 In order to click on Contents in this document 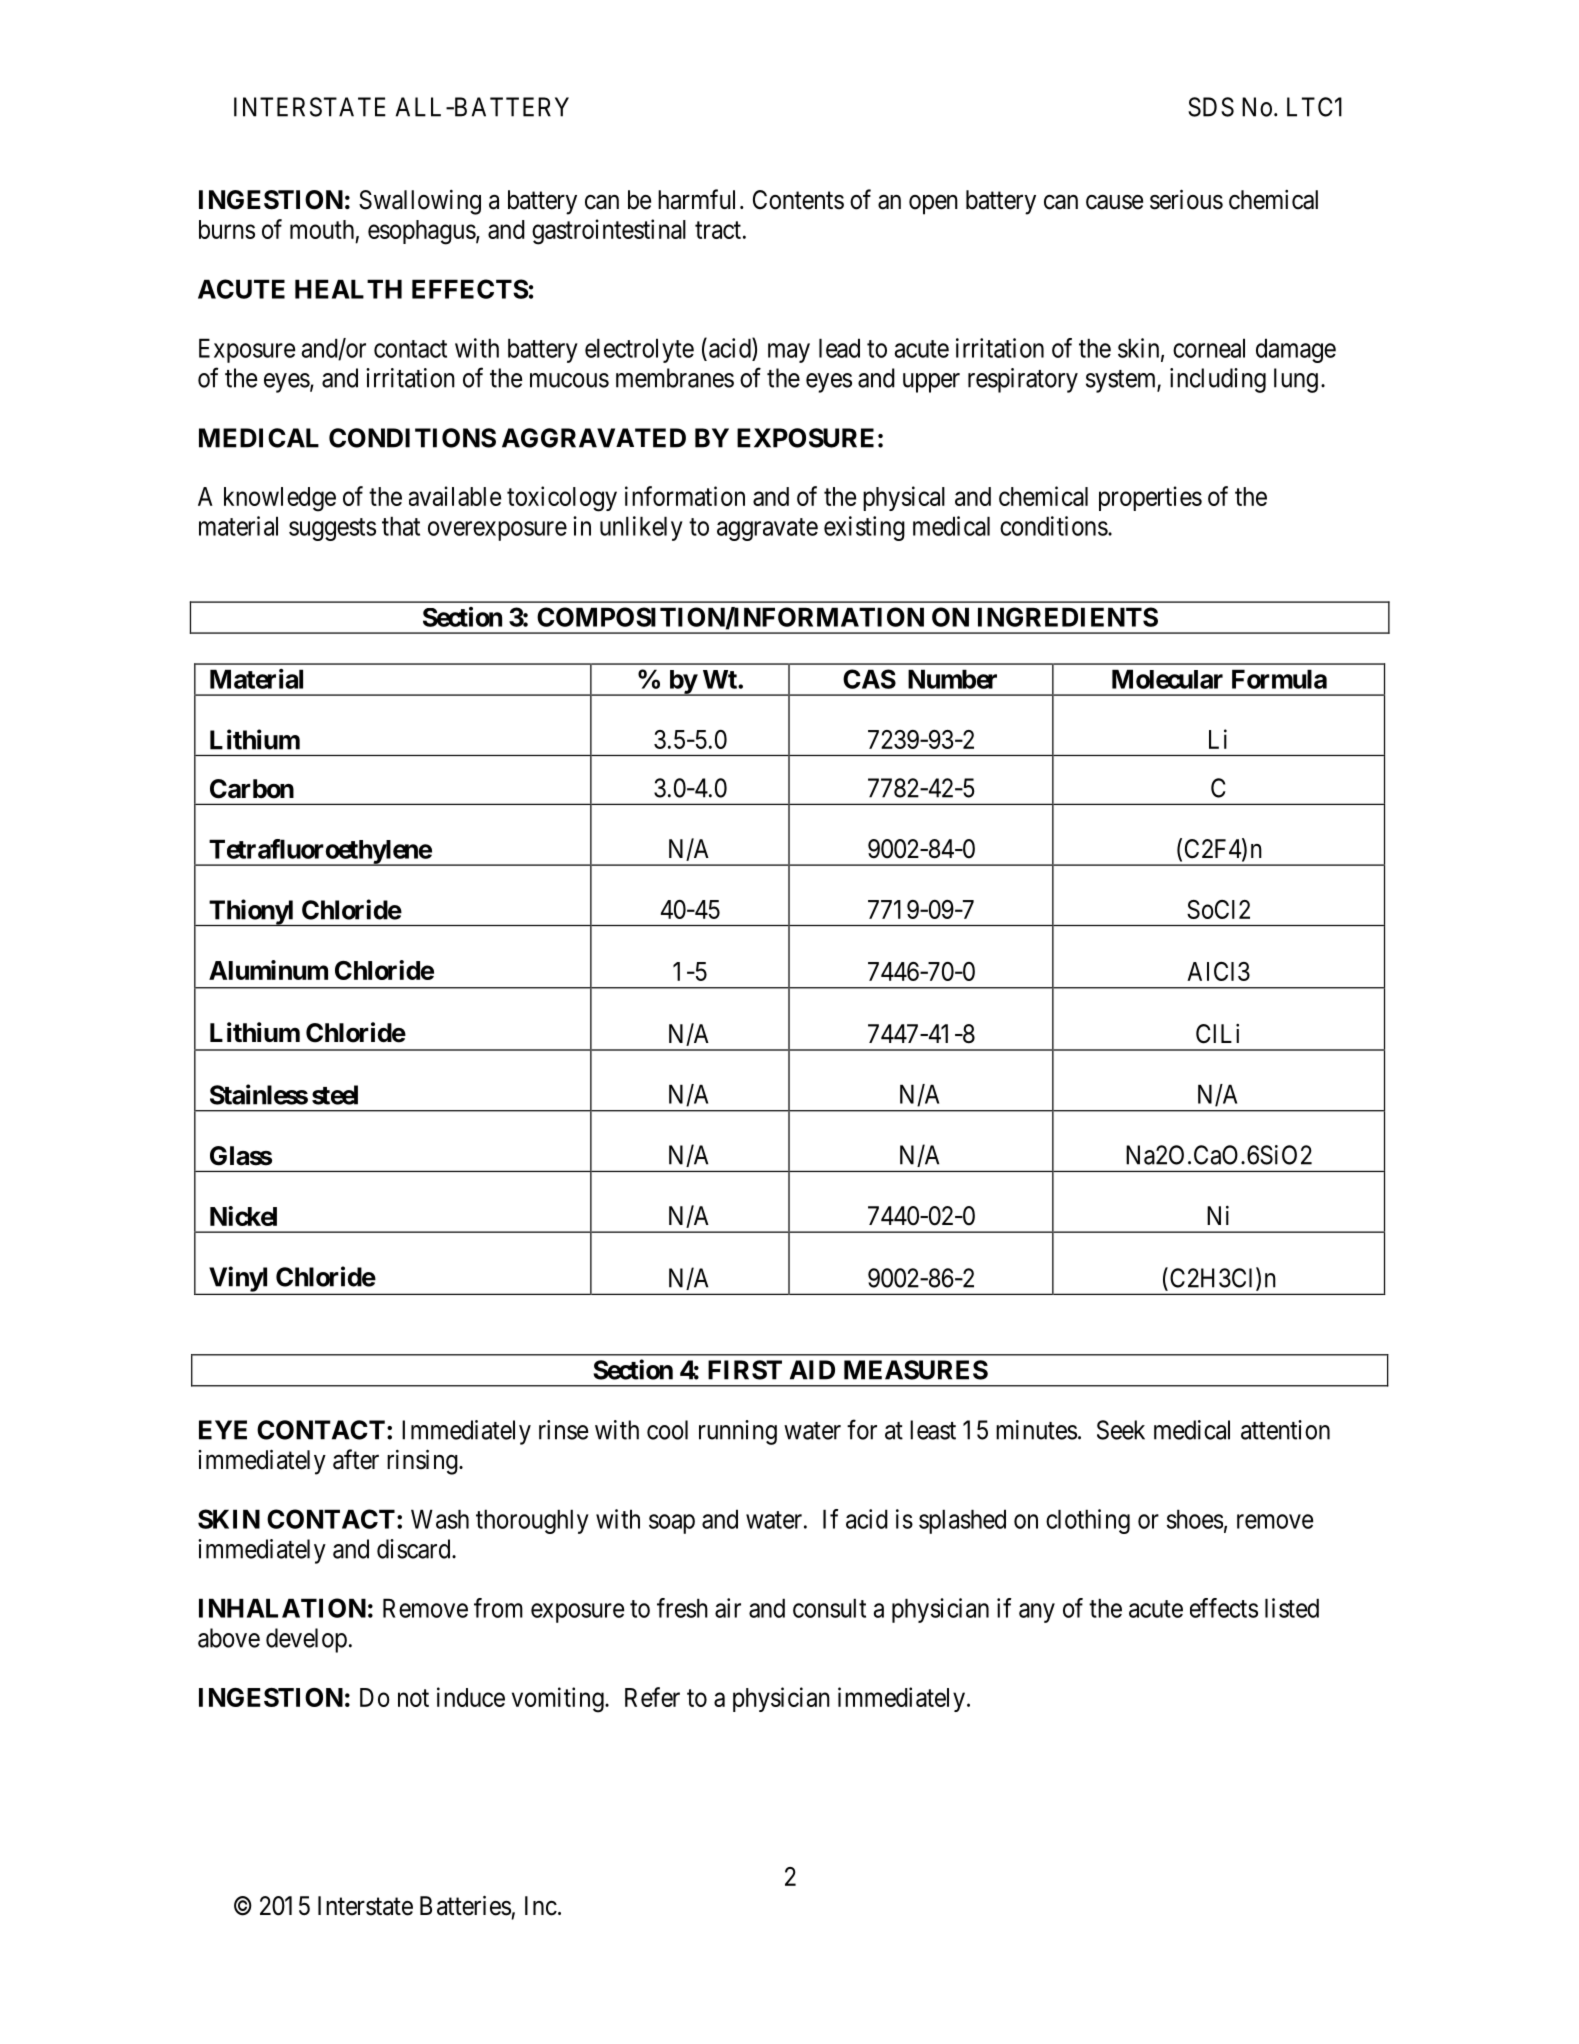, I will do `click(798, 200)`.
